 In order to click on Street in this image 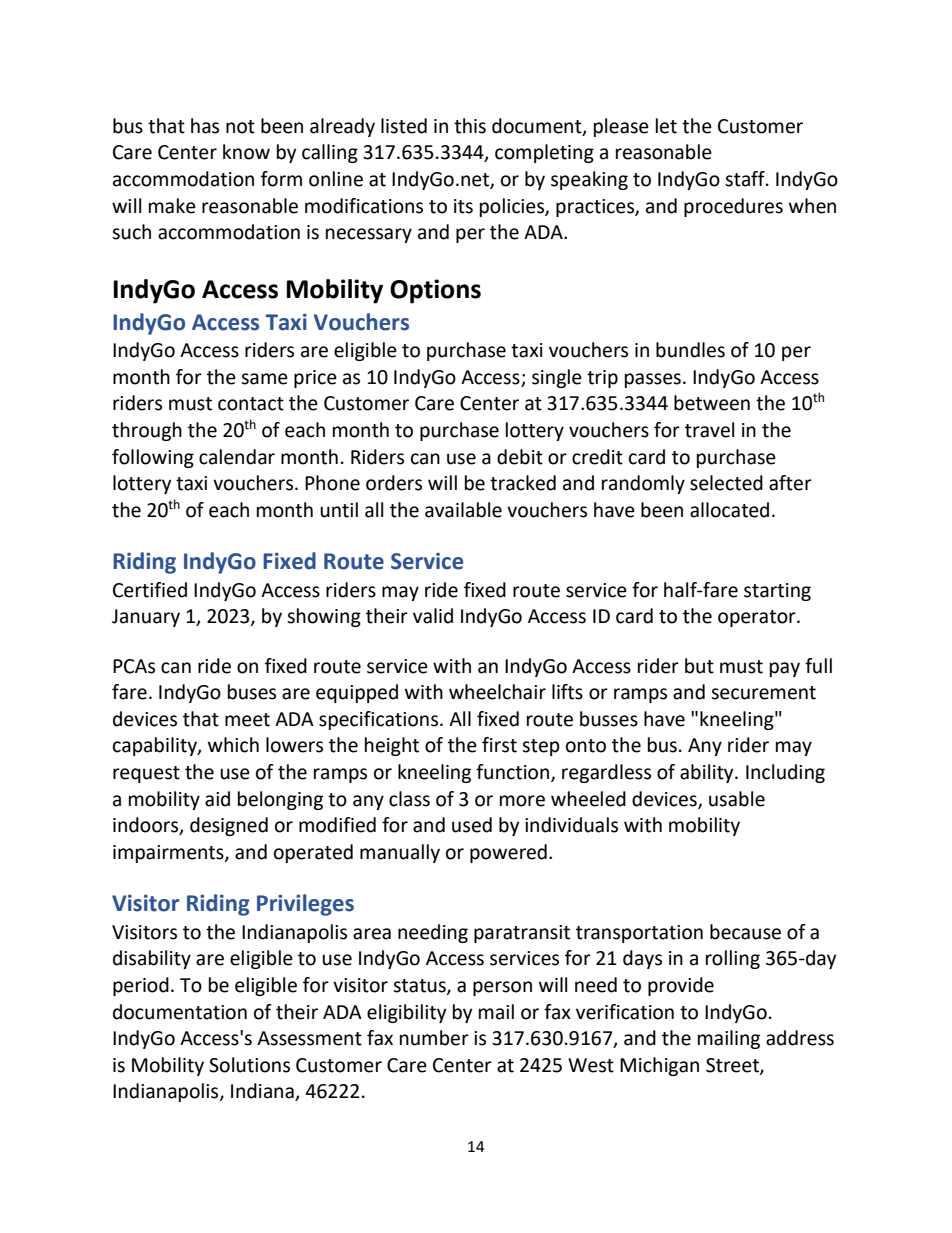, I will do `click(733, 1066)`.
